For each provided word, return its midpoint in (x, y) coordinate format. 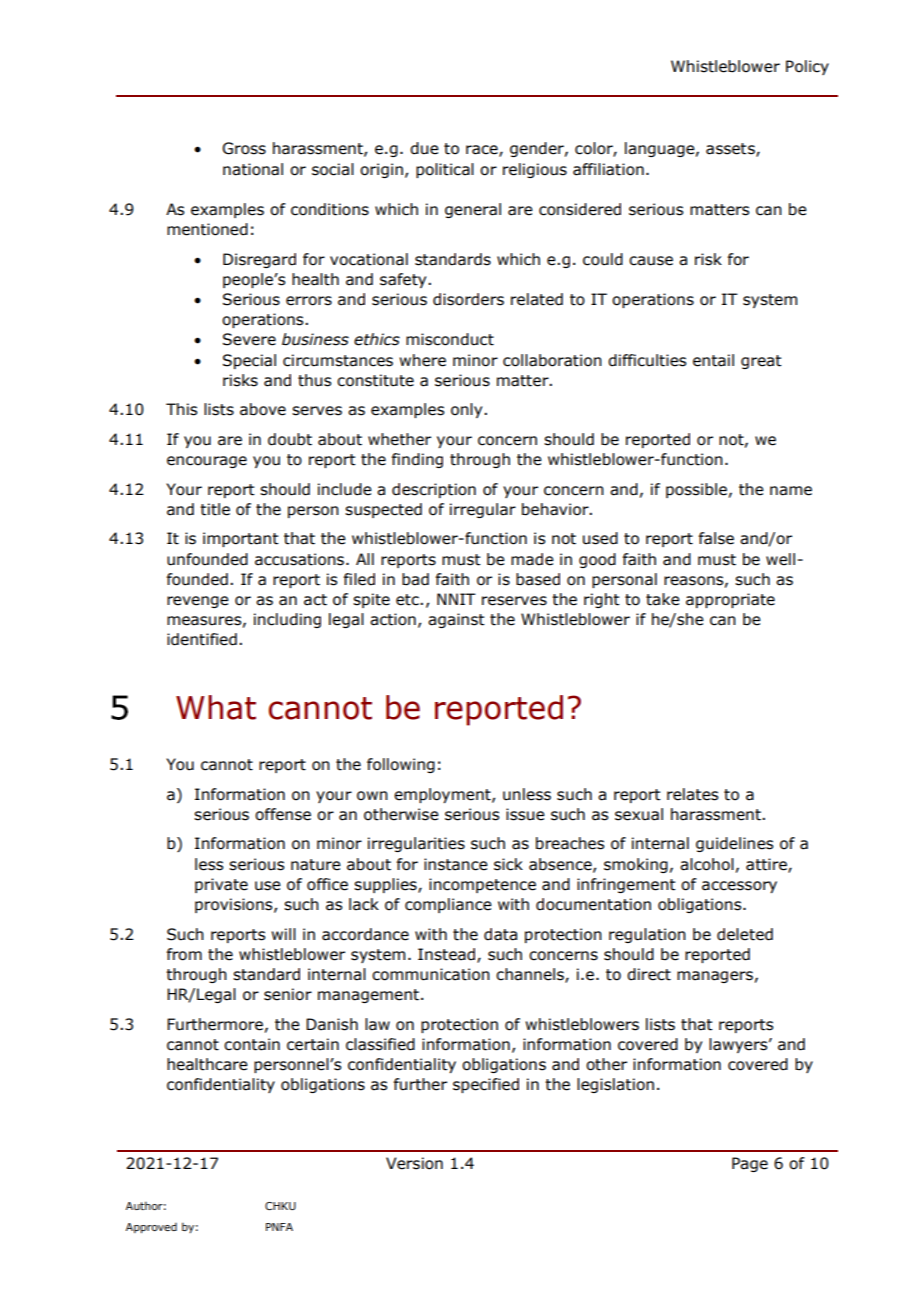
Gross (244, 148)
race (483, 151)
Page (750, 1164)
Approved (151, 1228)
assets (731, 150)
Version (414, 1163)
